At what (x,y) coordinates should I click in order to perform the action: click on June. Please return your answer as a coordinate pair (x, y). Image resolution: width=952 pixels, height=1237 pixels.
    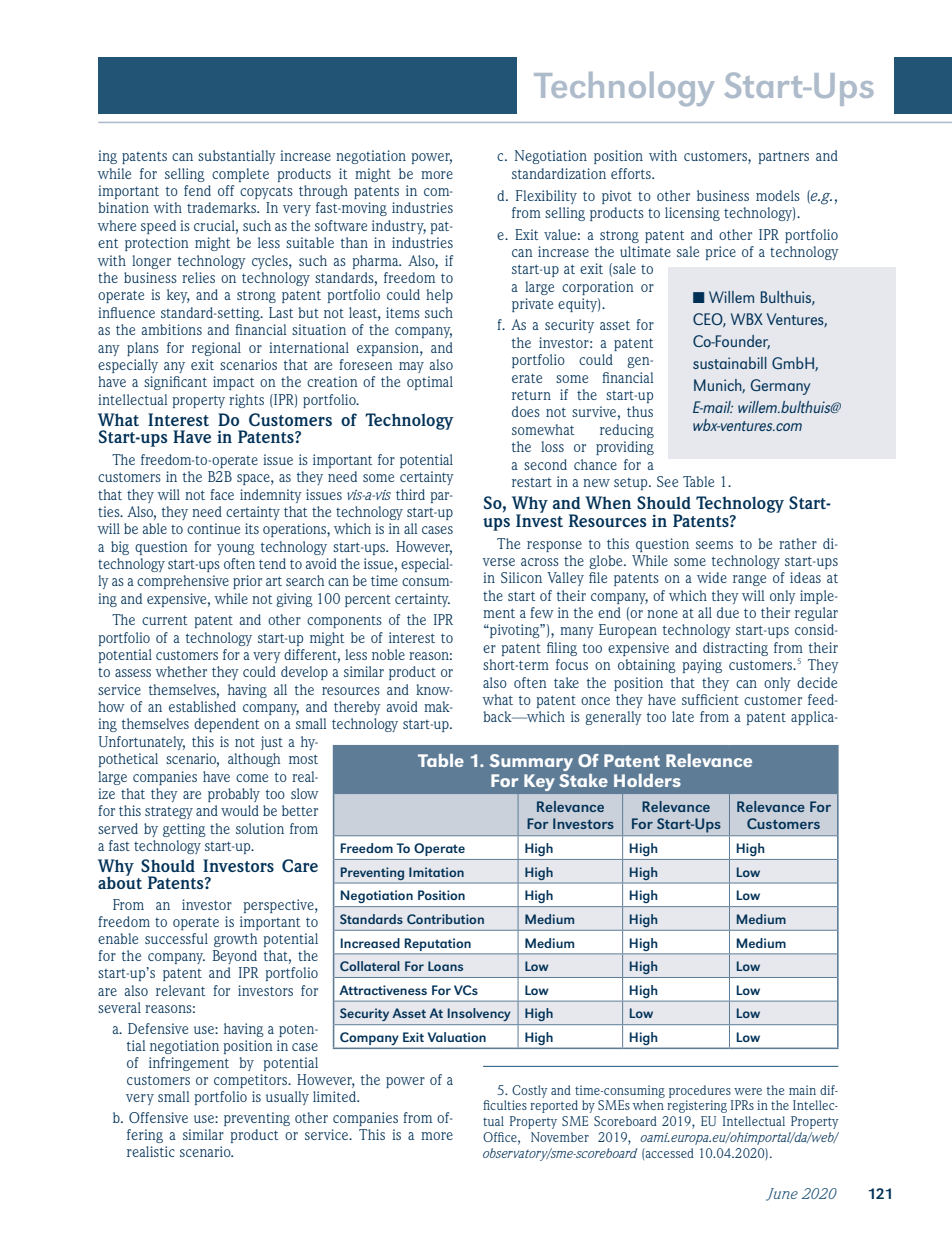
    Looking at the image, I should click on (782, 1194).
